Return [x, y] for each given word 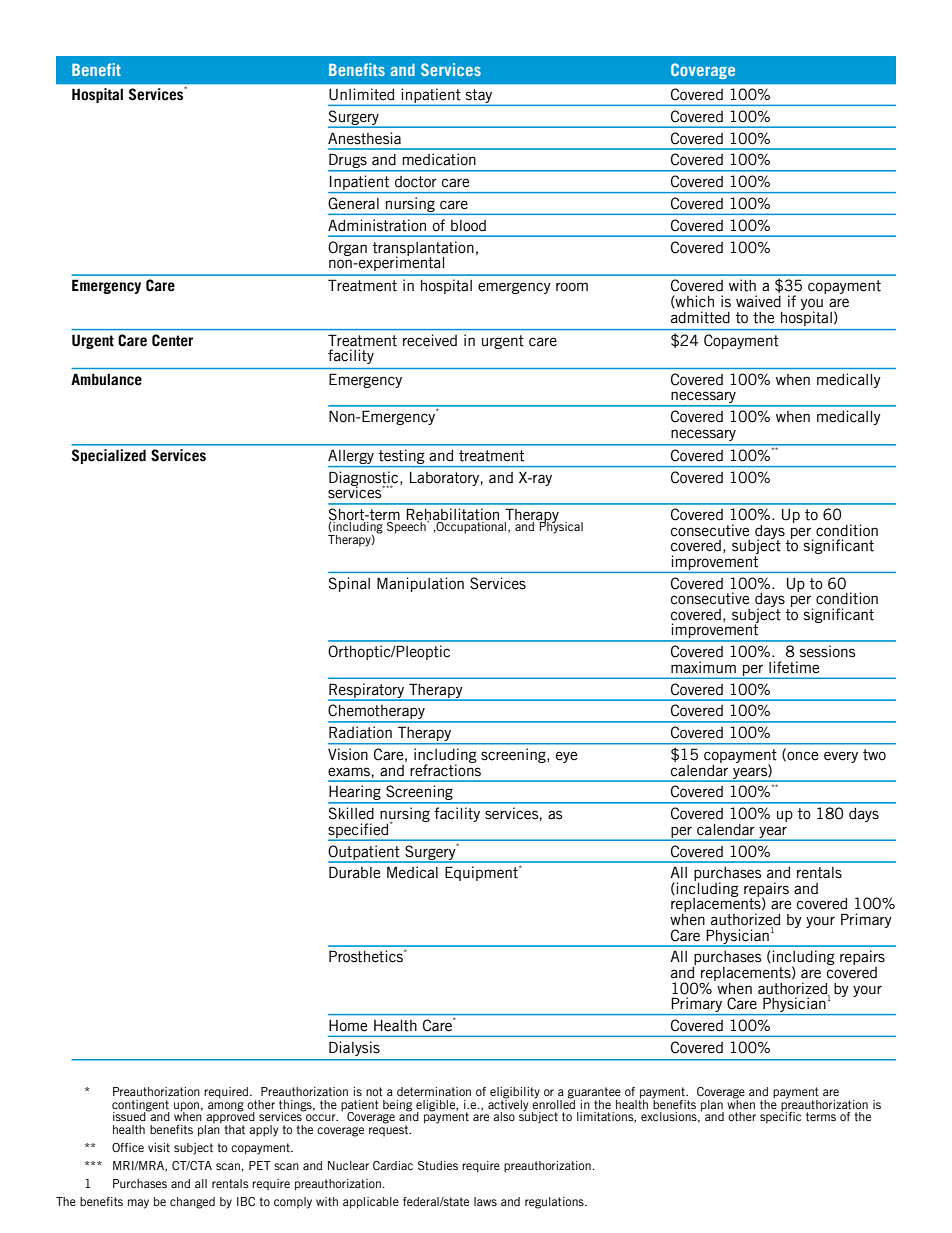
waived [758, 301]
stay [479, 96]
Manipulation [420, 584]
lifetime [794, 667]
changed [192, 1203]
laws [485, 1201]
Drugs [348, 162]
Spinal [349, 584]
